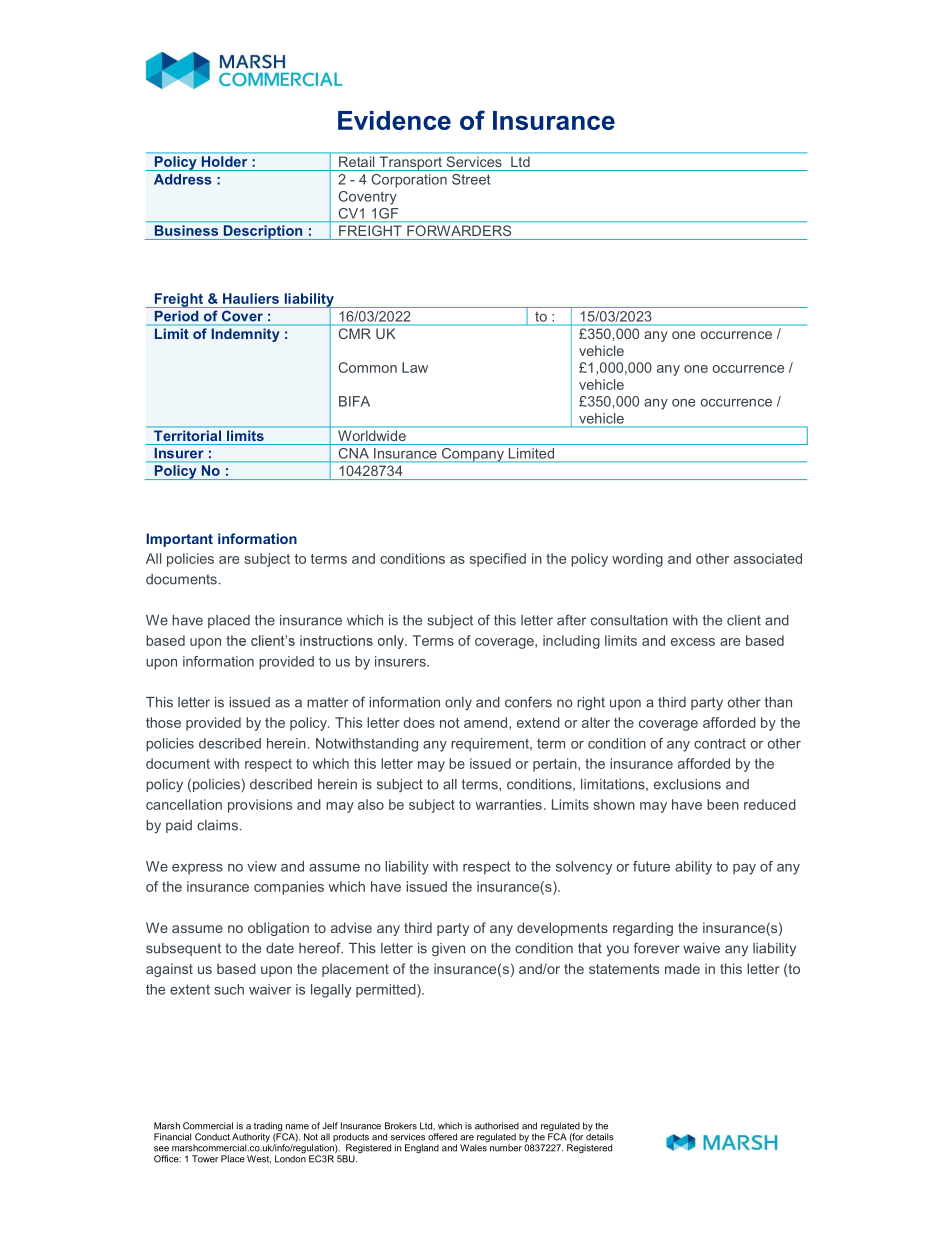  Describe the element at coordinates (163, 722) in the page. I see `those` at that location.
